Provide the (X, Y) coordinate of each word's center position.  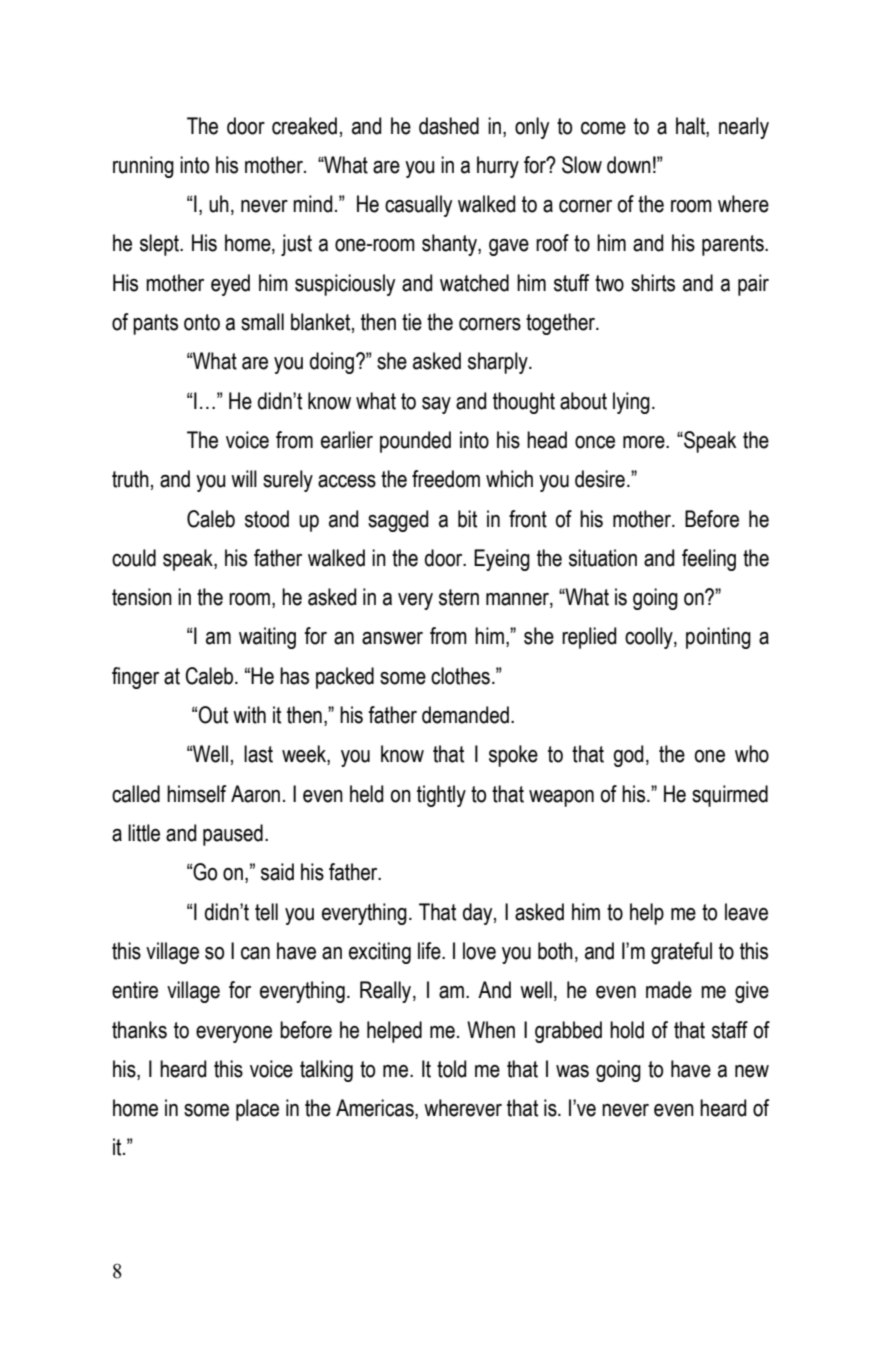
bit (467, 519)
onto (202, 322)
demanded (465, 715)
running (143, 167)
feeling (709, 560)
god (628, 756)
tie (412, 322)
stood (267, 519)
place (257, 1110)
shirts (653, 283)
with (249, 715)
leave (746, 912)
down (629, 165)
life (430, 951)
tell (266, 912)
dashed (449, 126)
